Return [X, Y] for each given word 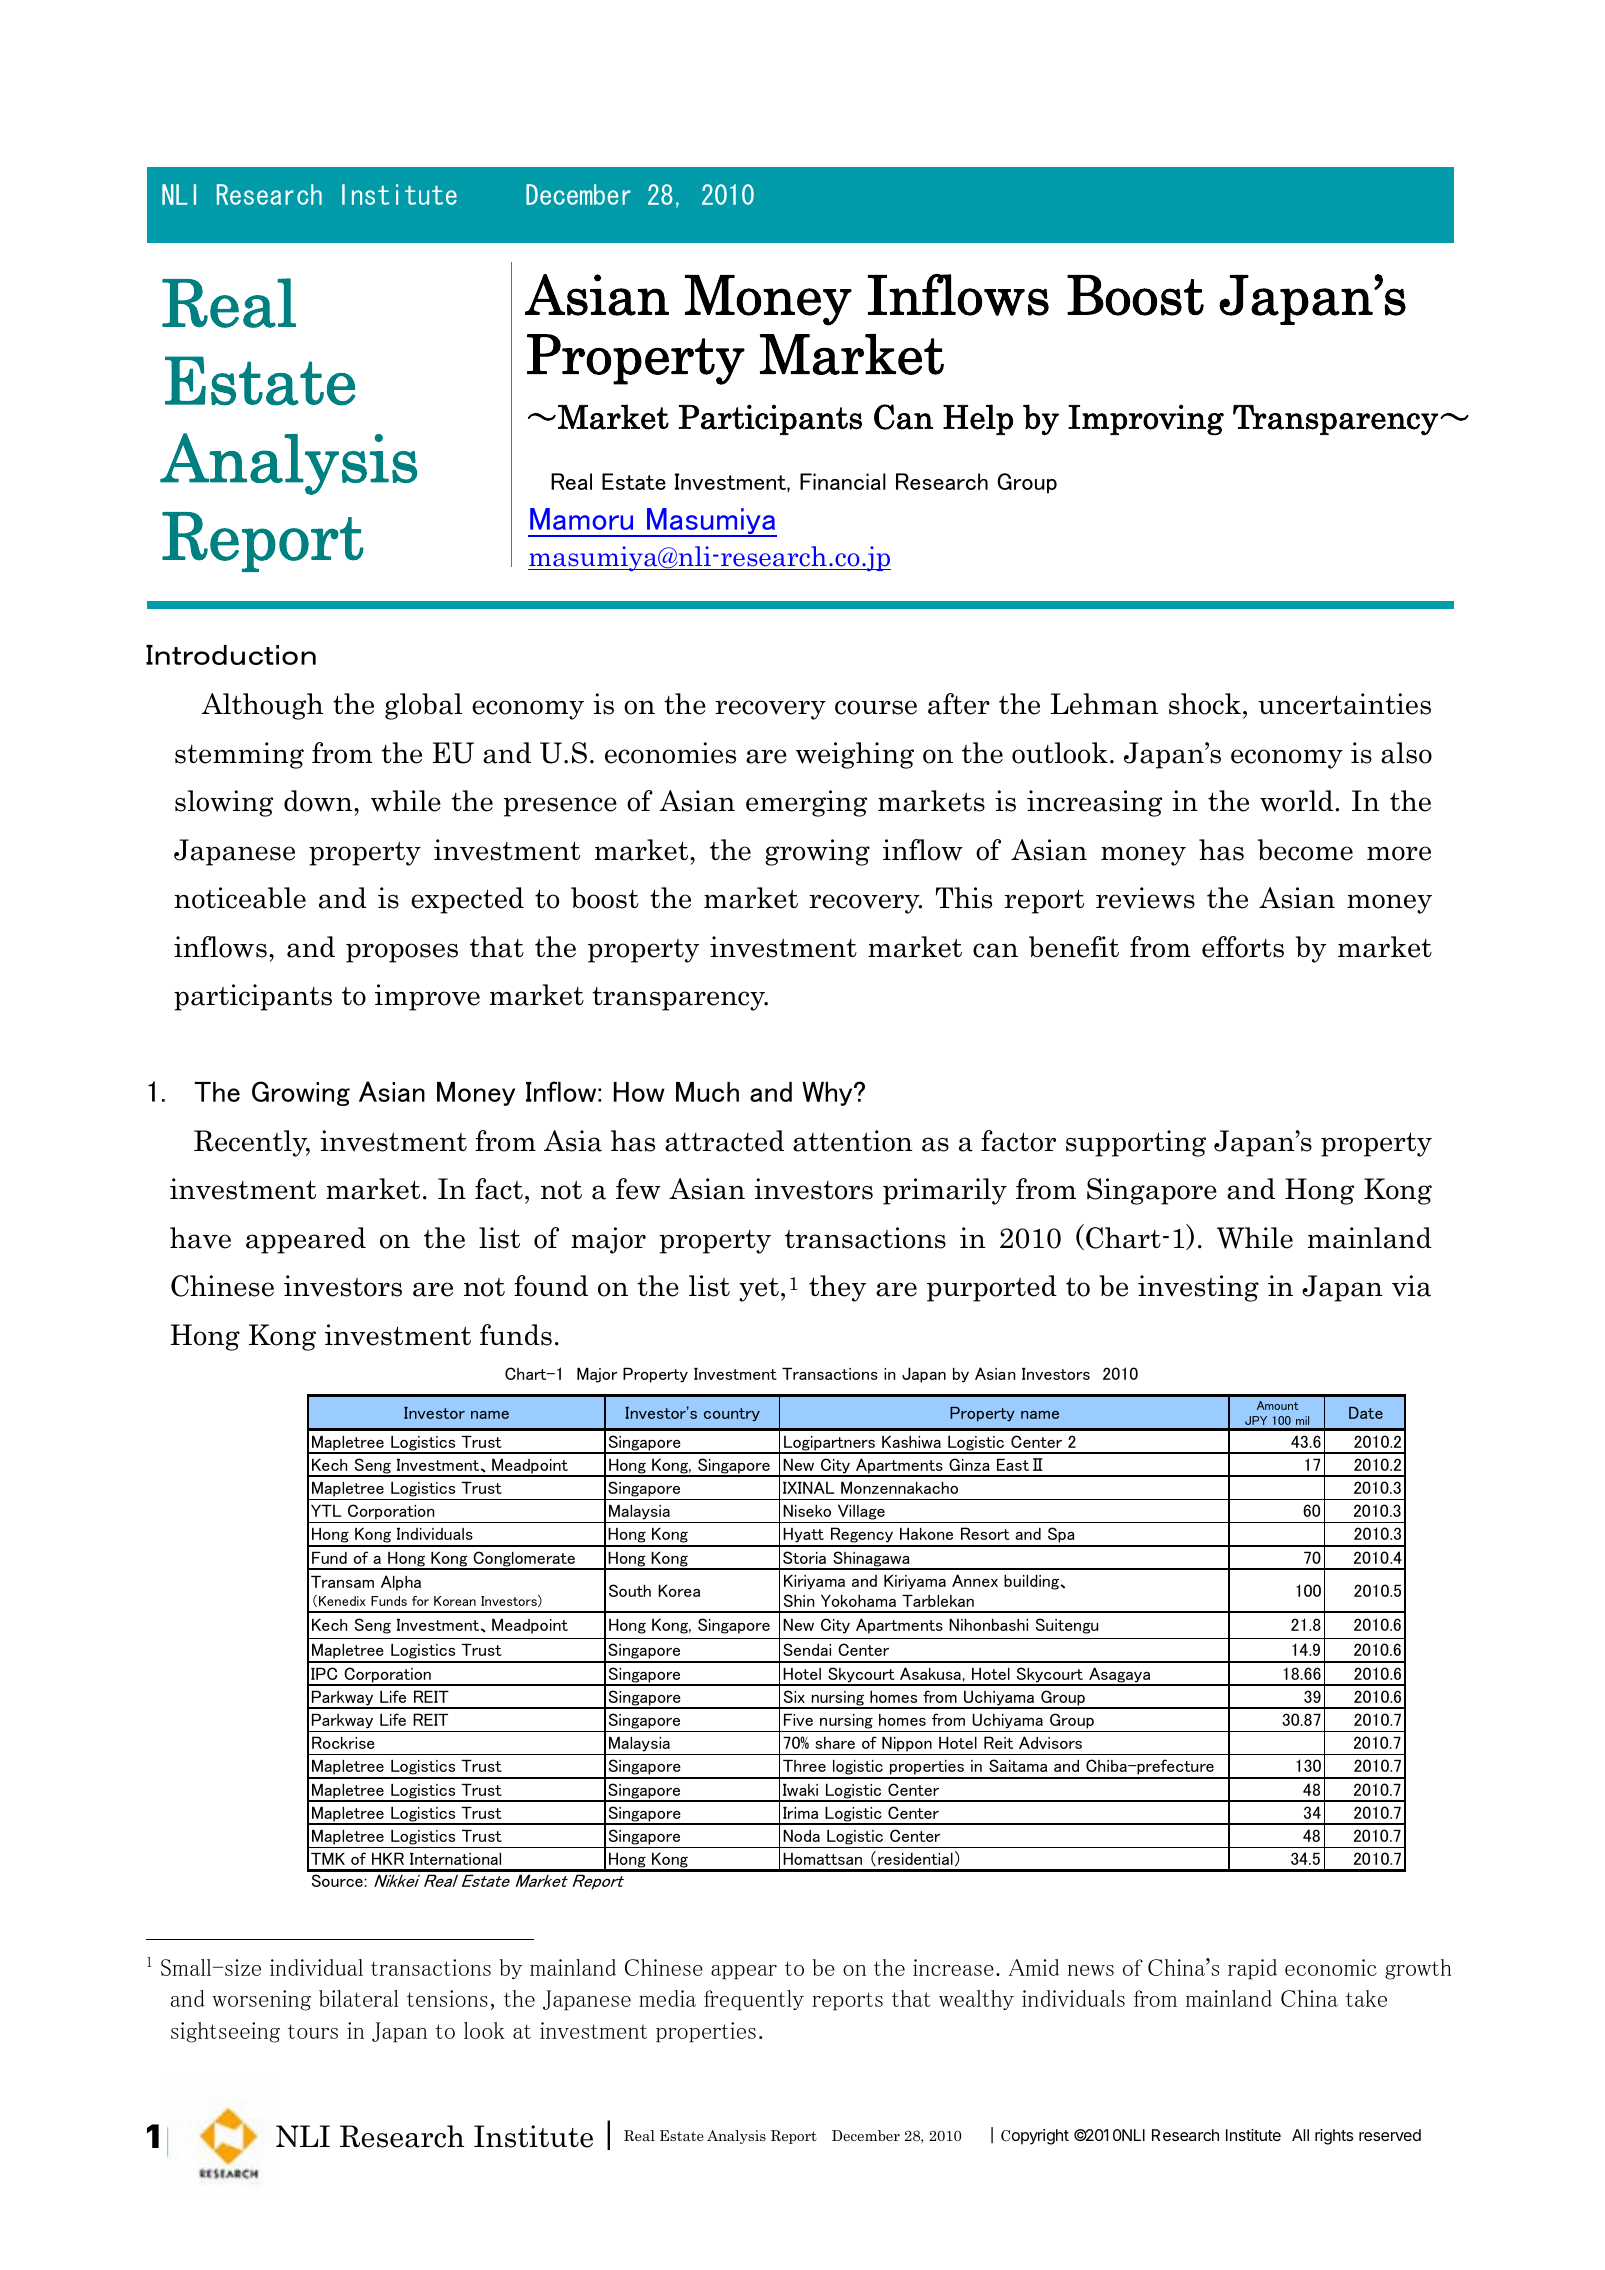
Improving [1146, 420]
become [1305, 850]
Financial [843, 481]
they [837, 1288]
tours [313, 2031]
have [200, 1238]
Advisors [1050, 1742]
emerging [806, 803]
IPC [324, 1673]
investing [1198, 1288]
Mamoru [581, 519]
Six [794, 1696]
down [319, 801]
